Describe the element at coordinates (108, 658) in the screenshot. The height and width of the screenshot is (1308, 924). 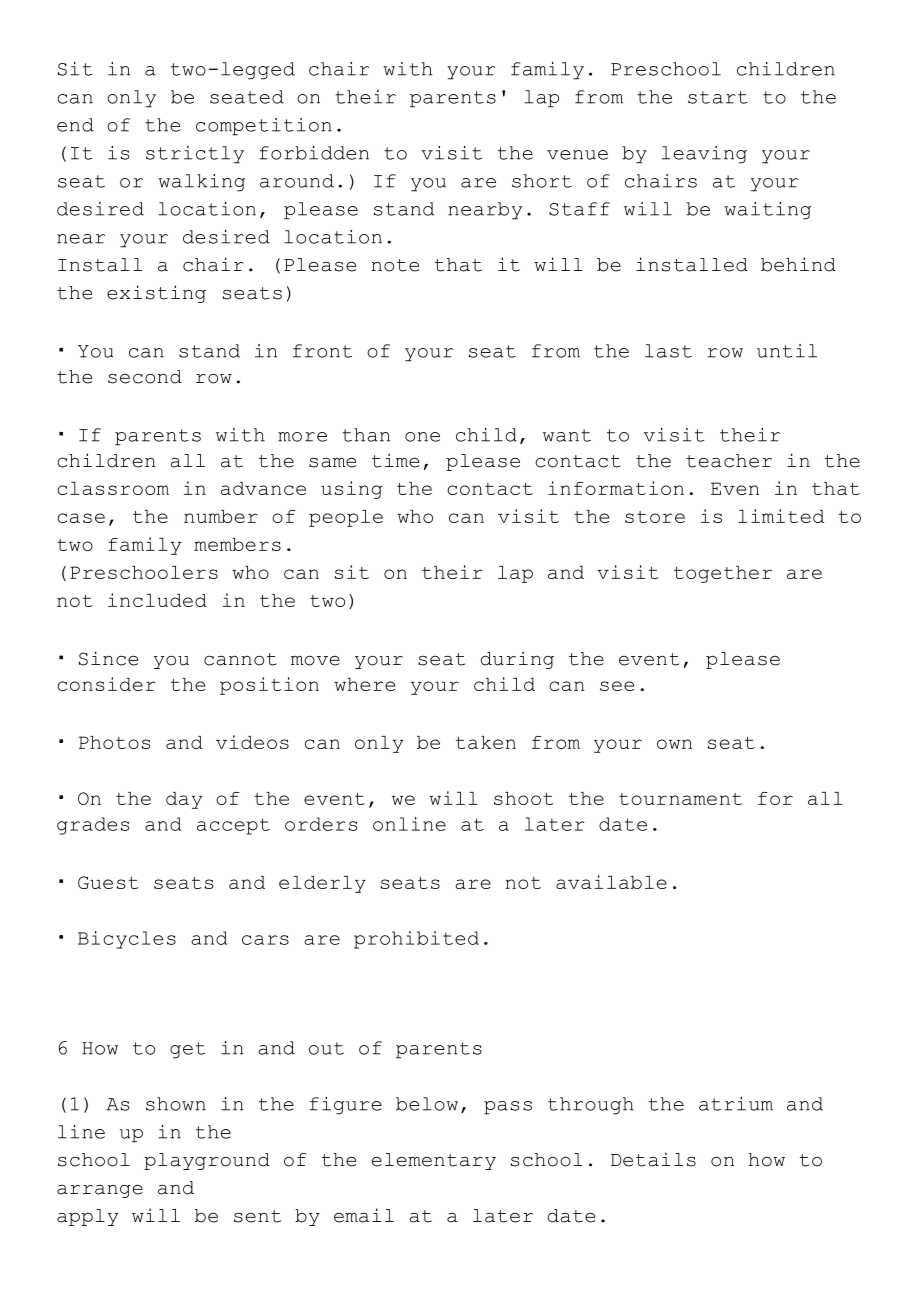
I see `Since` at that location.
